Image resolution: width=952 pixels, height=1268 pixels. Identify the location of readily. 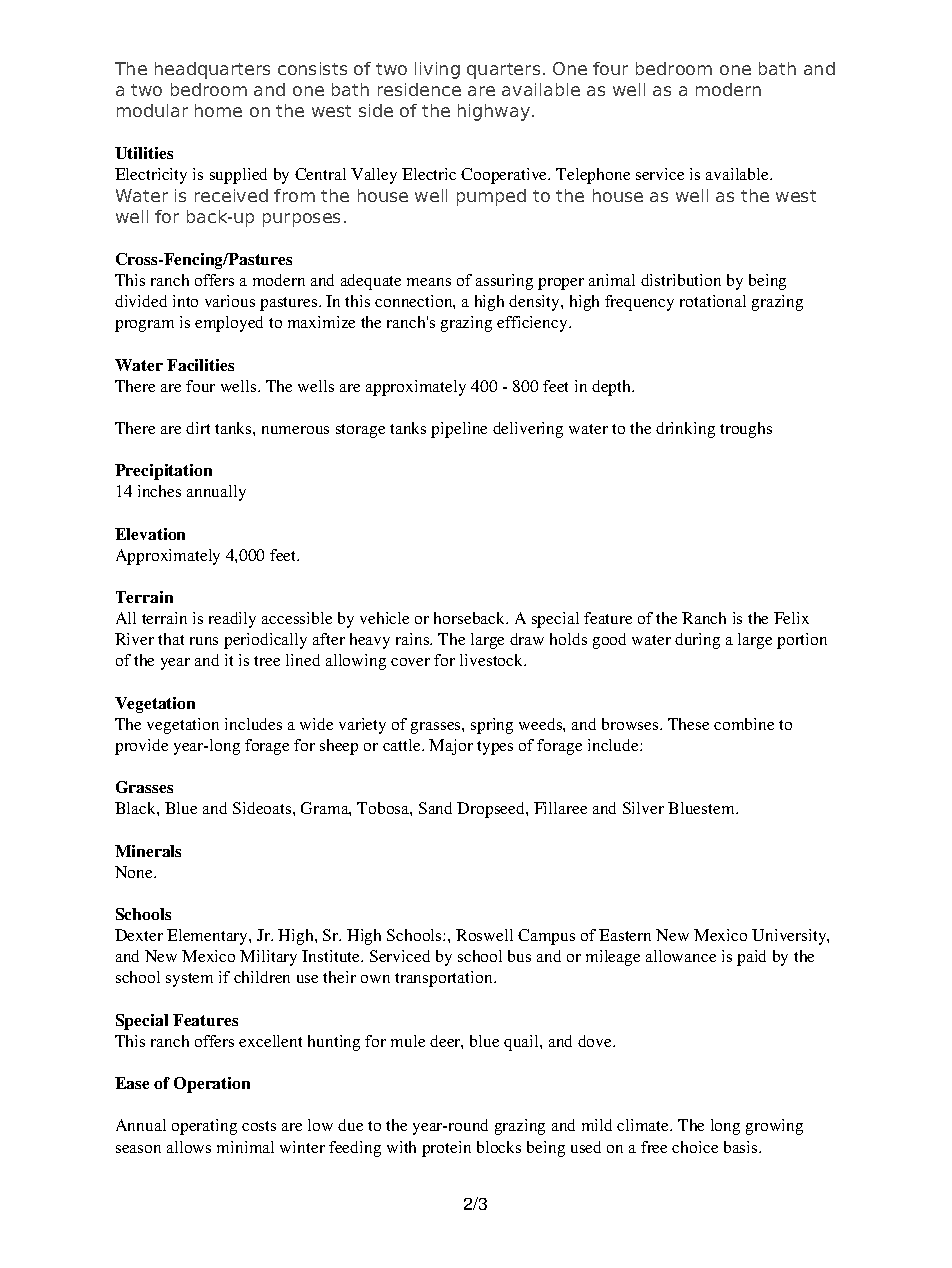
(232, 620).
